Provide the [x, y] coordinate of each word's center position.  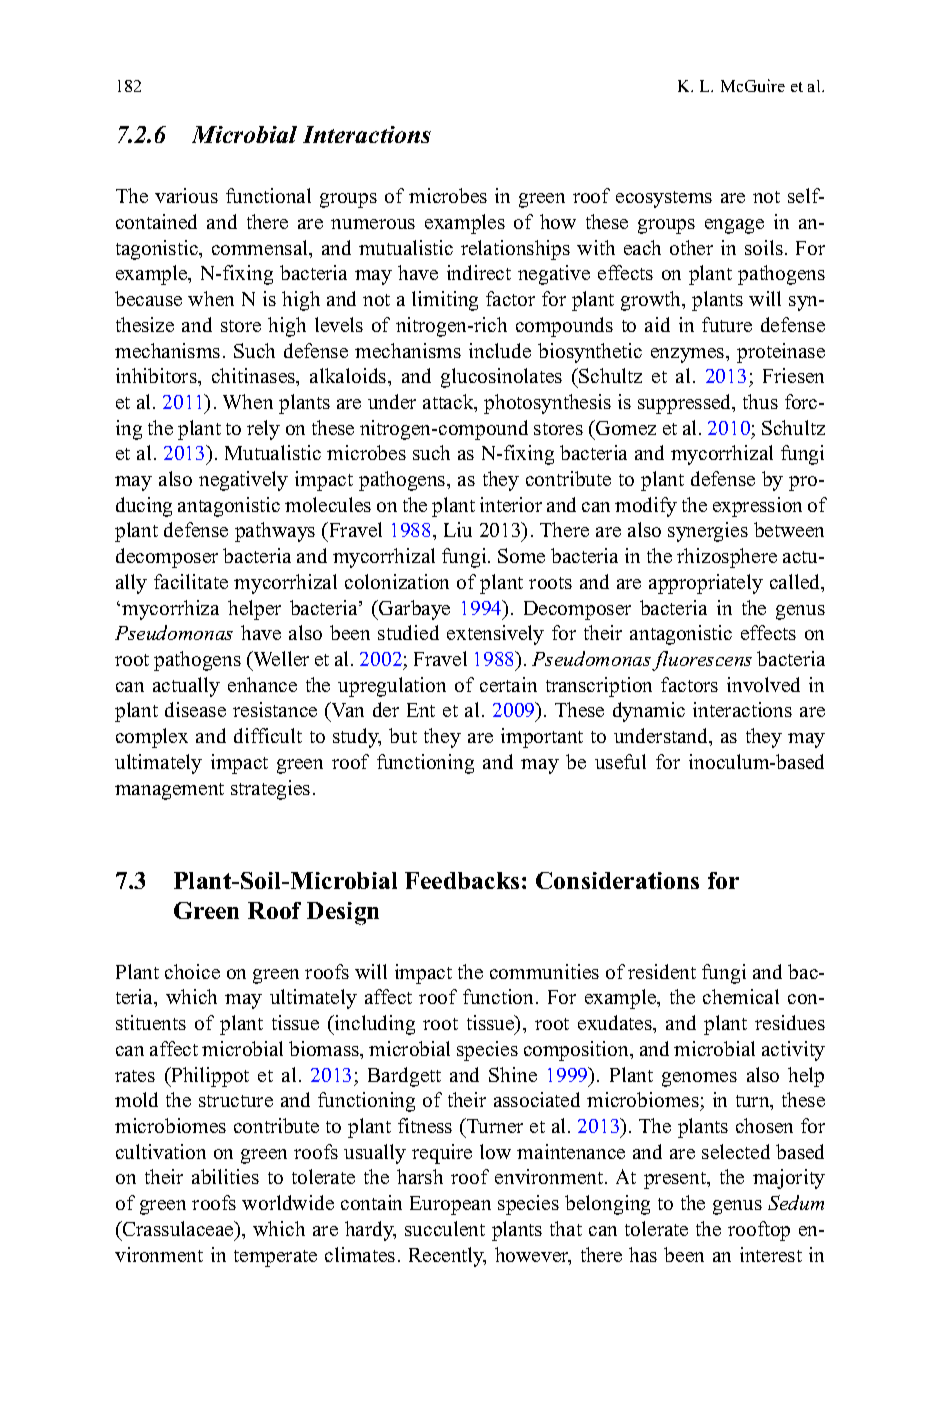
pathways [275, 532]
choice [192, 971]
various [186, 195]
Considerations [617, 880]
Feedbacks [462, 880]
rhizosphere [727, 558]
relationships [515, 250]
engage [734, 226]
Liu [458, 529]
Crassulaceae [178, 1228]
